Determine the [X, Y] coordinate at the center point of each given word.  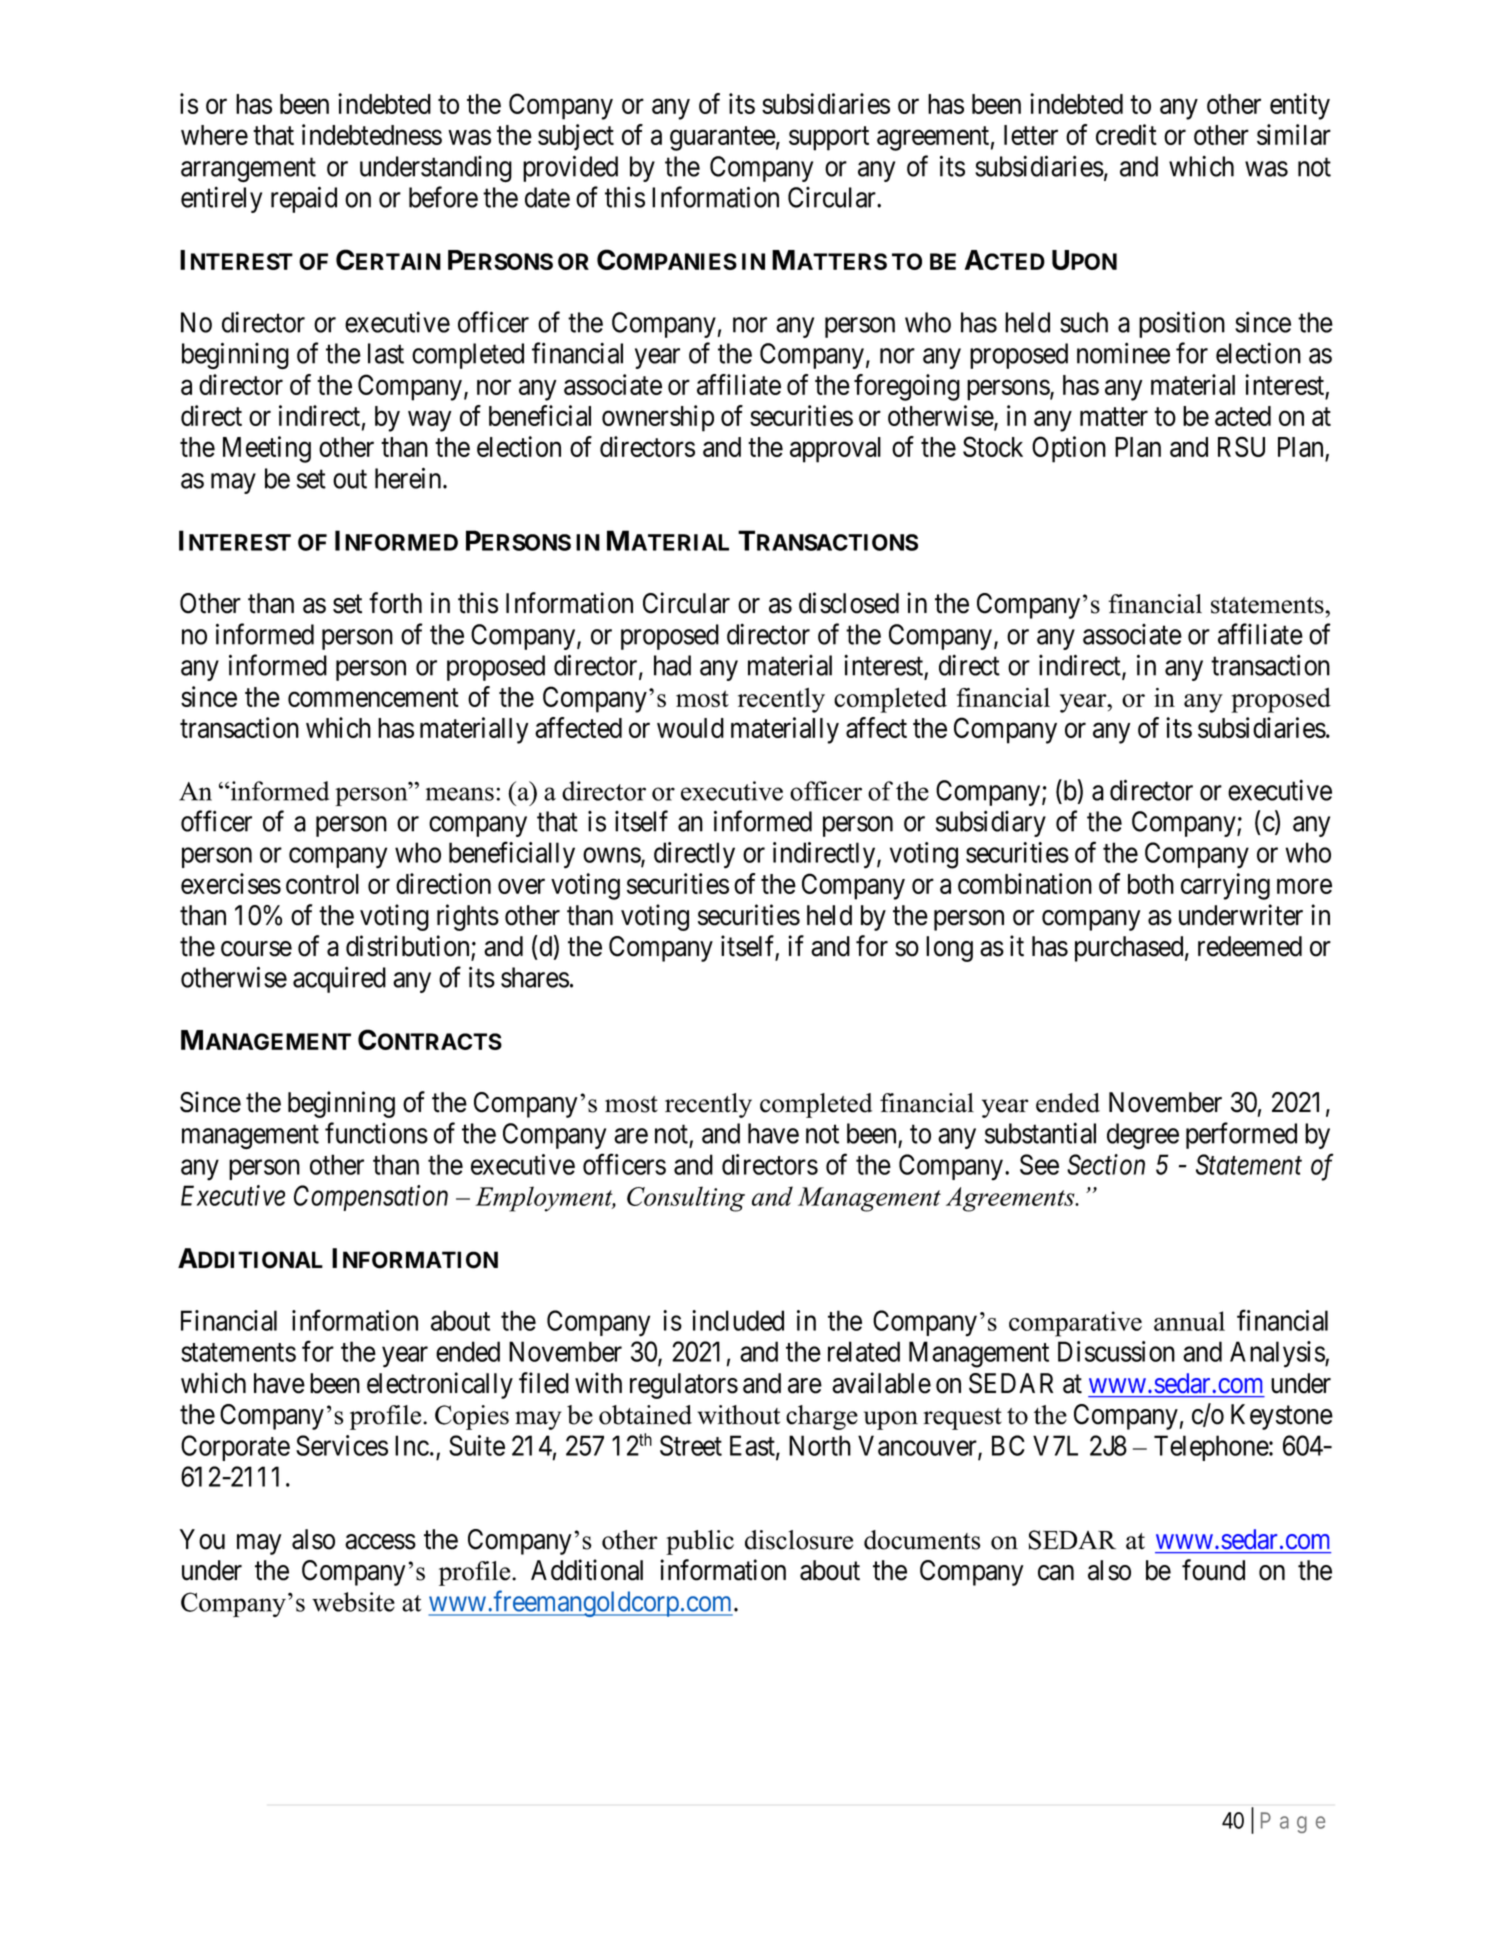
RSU [1241, 446]
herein [409, 478]
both [1151, 884]
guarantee [723, 139]
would [690, 728]
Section [1106, 1164]
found [1213, 1570]
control [322, 884]
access [380, 1542]
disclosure [799, 1540]
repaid [304, 199]
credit [1126, 134]
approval [835, 450]
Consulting [686, 1199]
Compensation [371, 1198]
